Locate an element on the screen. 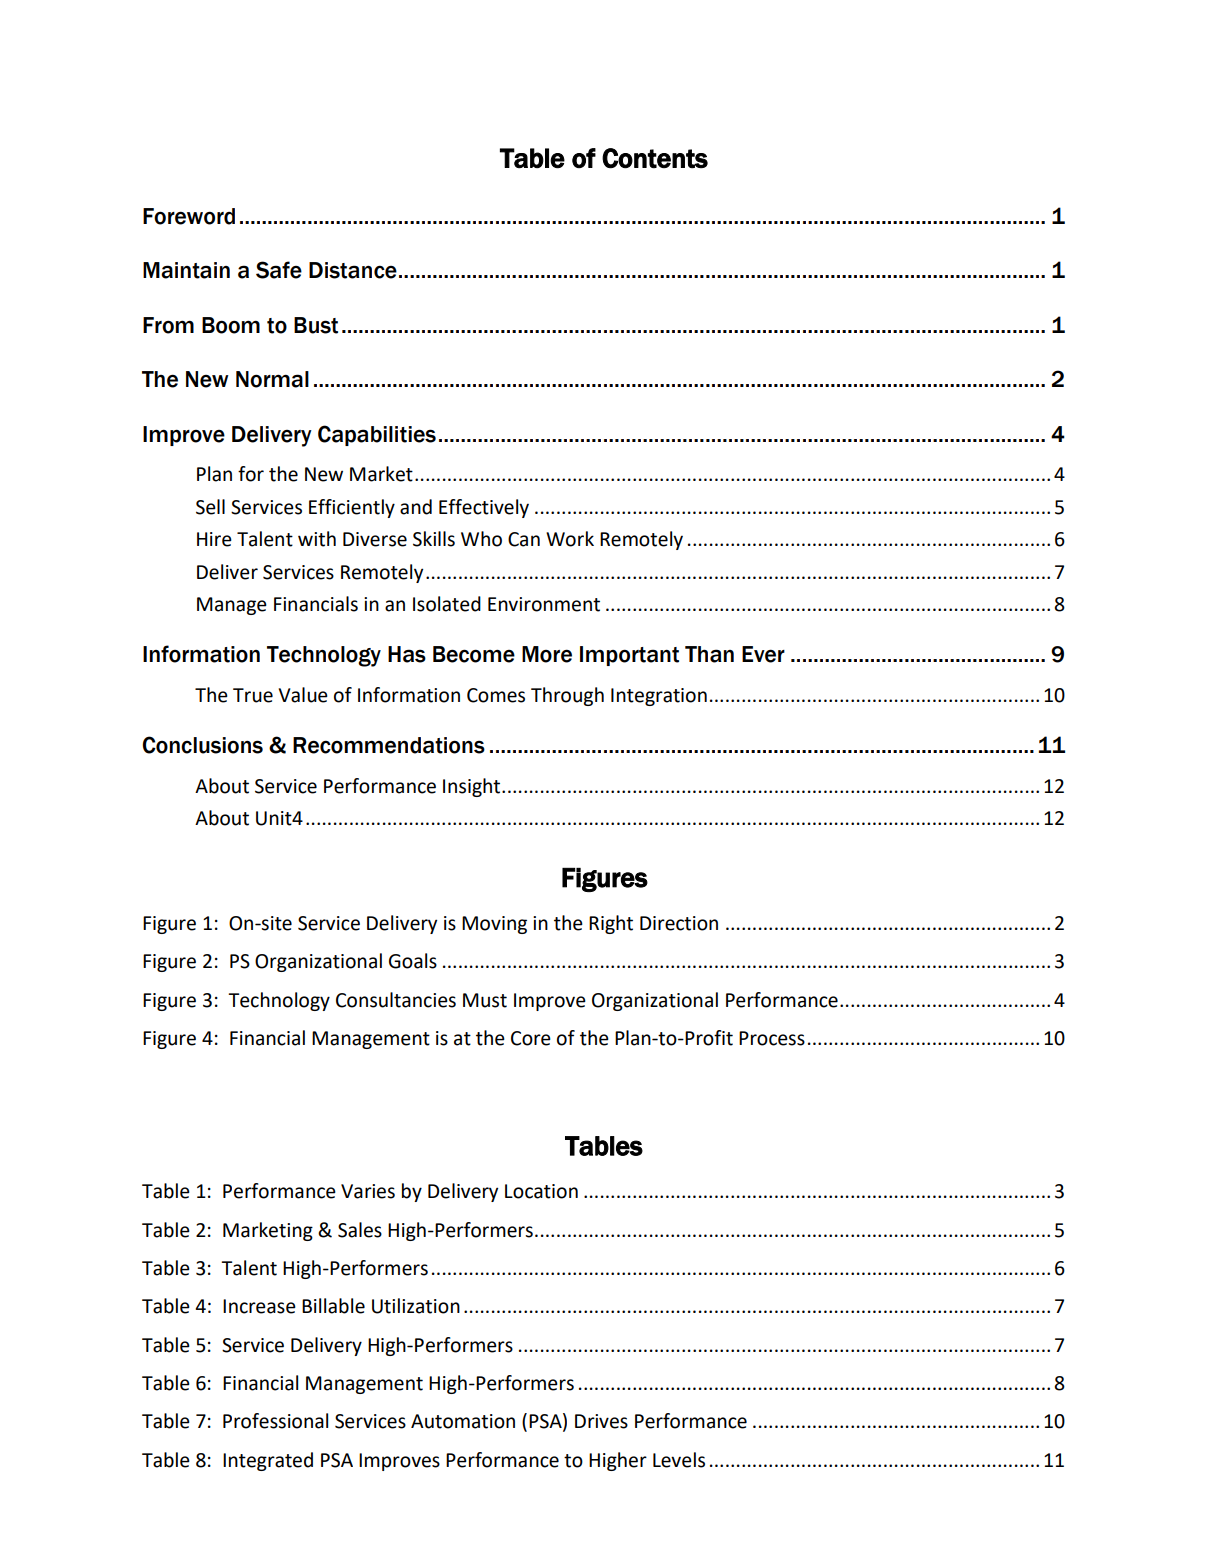 This screenshot has height=1563, width=1208. Work is located at coordinates (570, 539).
